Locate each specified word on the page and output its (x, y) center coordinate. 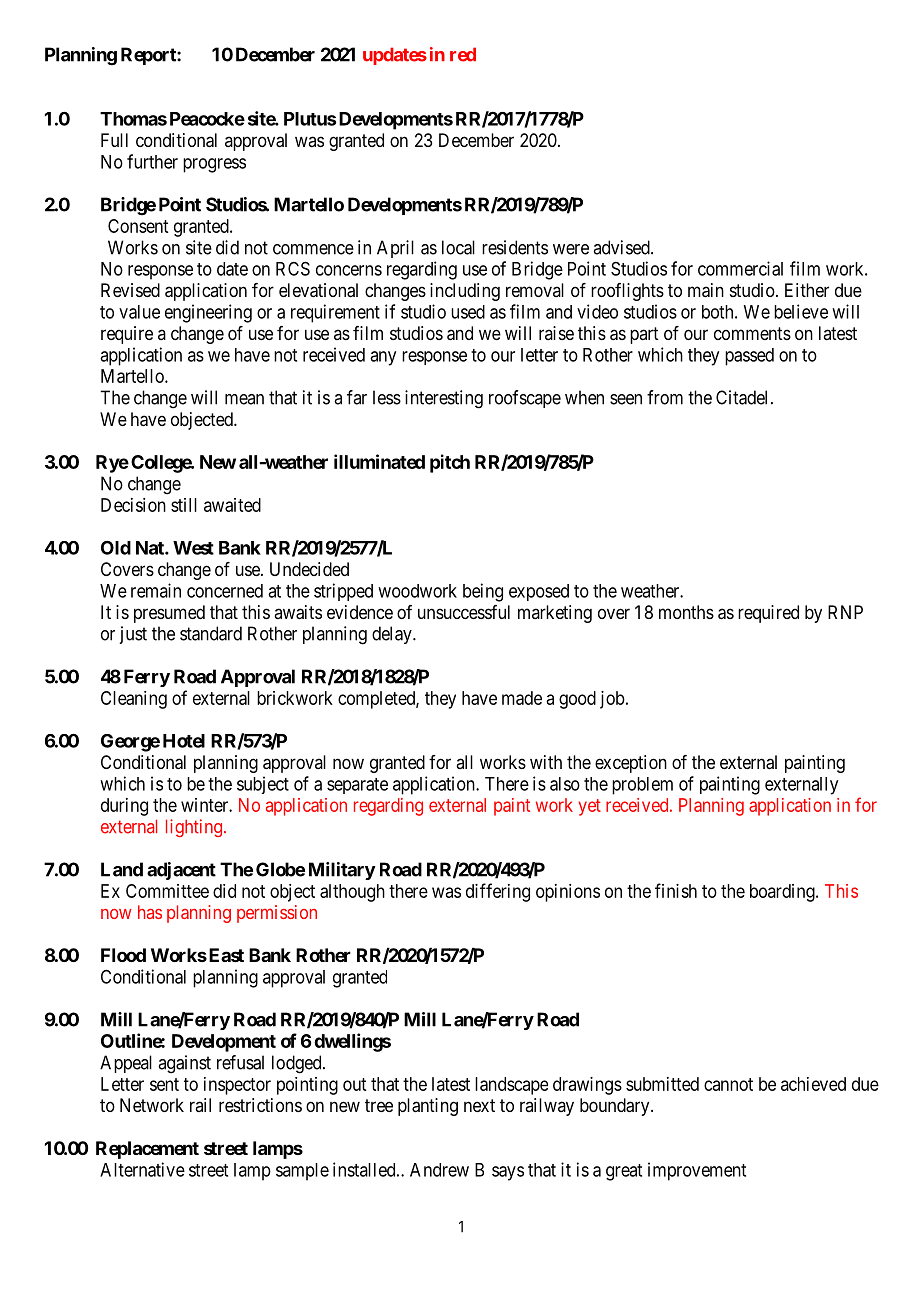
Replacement (147, 1150)
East (225, 955)
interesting (444, 399)
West (193, 548)
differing (498, 892)
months (686, 612)
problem (642, 786)
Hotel (184, 741)
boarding (783, 893)
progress (214, 165)
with (546, 762)
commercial (740, 268)
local (458, 247)
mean (244, 399)
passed (749, 357)
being (483, 592)
